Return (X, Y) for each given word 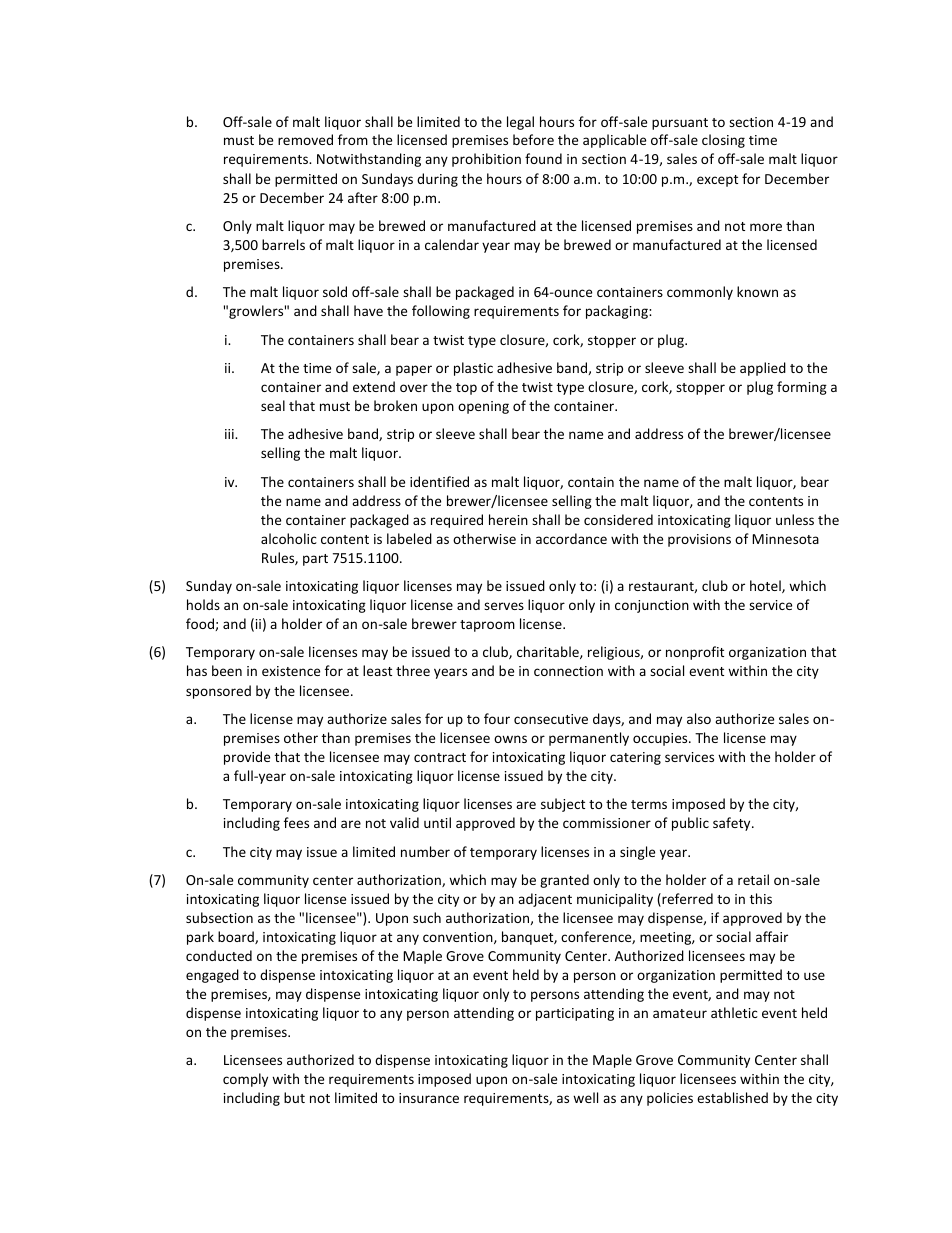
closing (723, 141)
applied (763, 369)
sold (335, 291)
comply (245, 1080)
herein (508, 519)
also (699, 718)
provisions (699, 540)
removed (305, 139)
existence (291, 671)
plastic (473, 369)
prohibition (486, 160)
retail (753, 879)
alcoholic (289, 538)
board (237, 937)
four (497, 718)
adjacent (545, 900)
